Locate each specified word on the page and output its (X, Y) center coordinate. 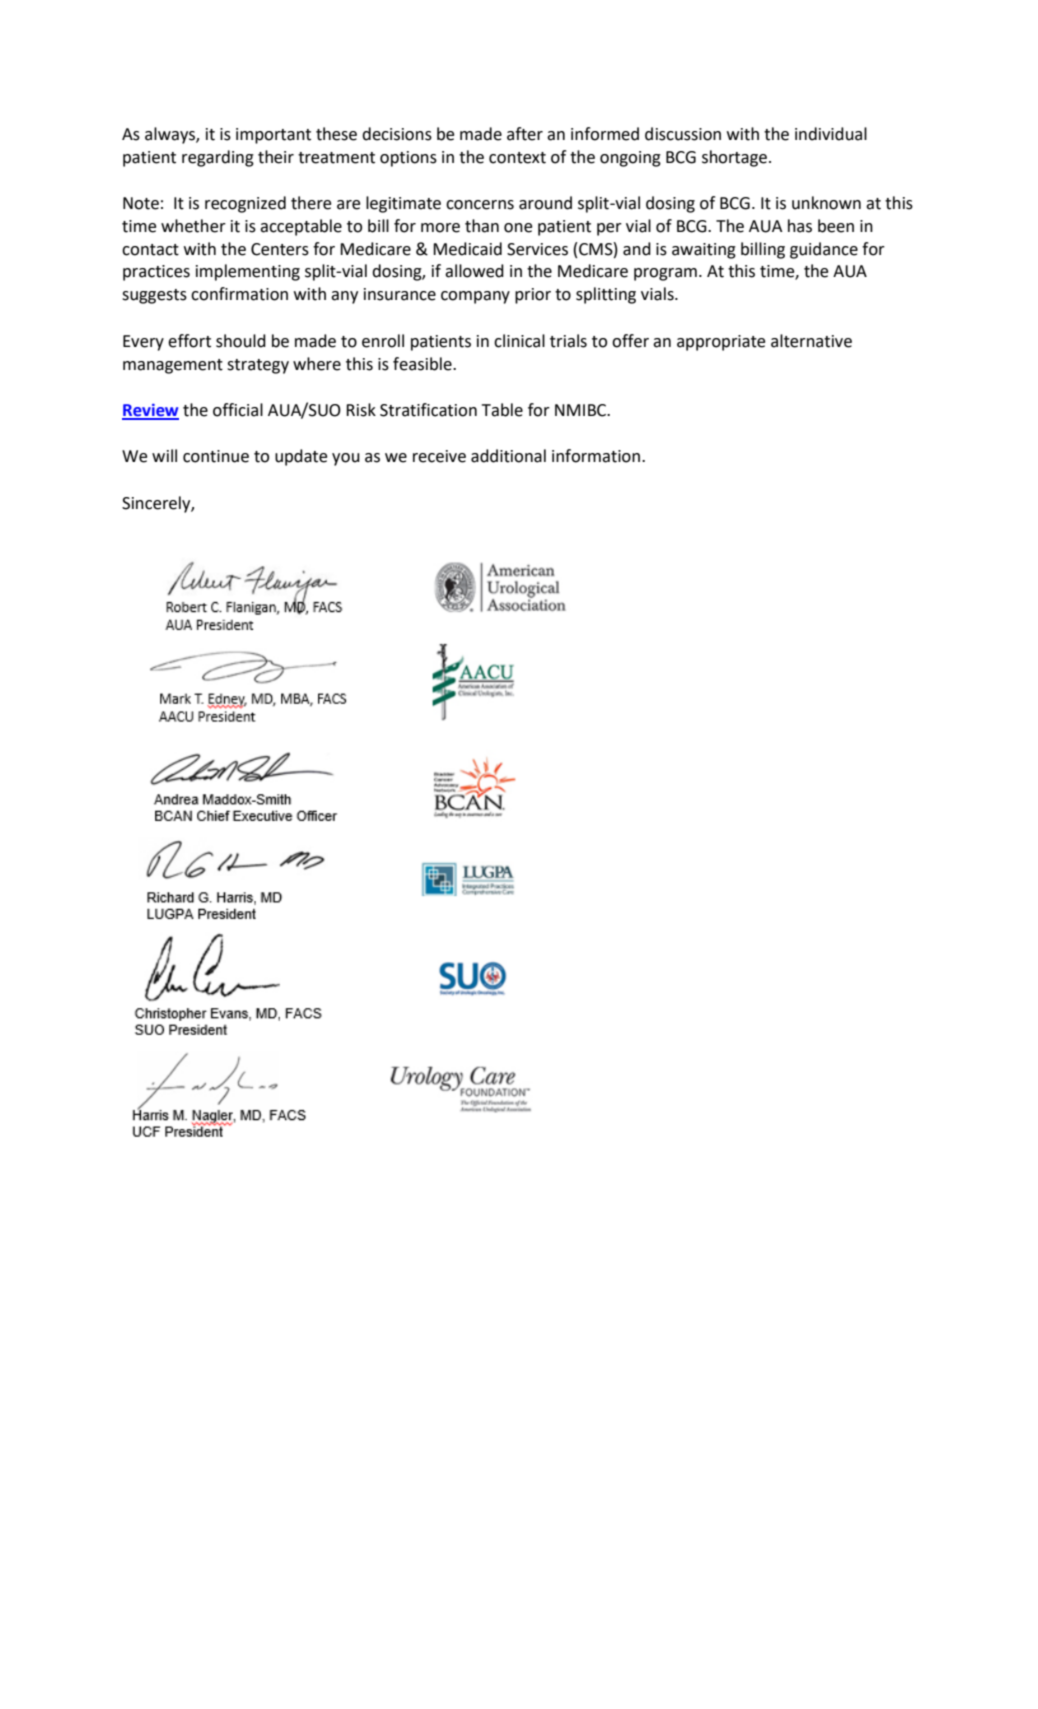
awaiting (704, 251)
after (525, 134)
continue (216, 456)
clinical (519, 341)
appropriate (721, 343)
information (597, 456)
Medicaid (467, 249)
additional (508, 456)
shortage (736, 158)
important (273, 136)
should (241, 341)
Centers (280, 249)
